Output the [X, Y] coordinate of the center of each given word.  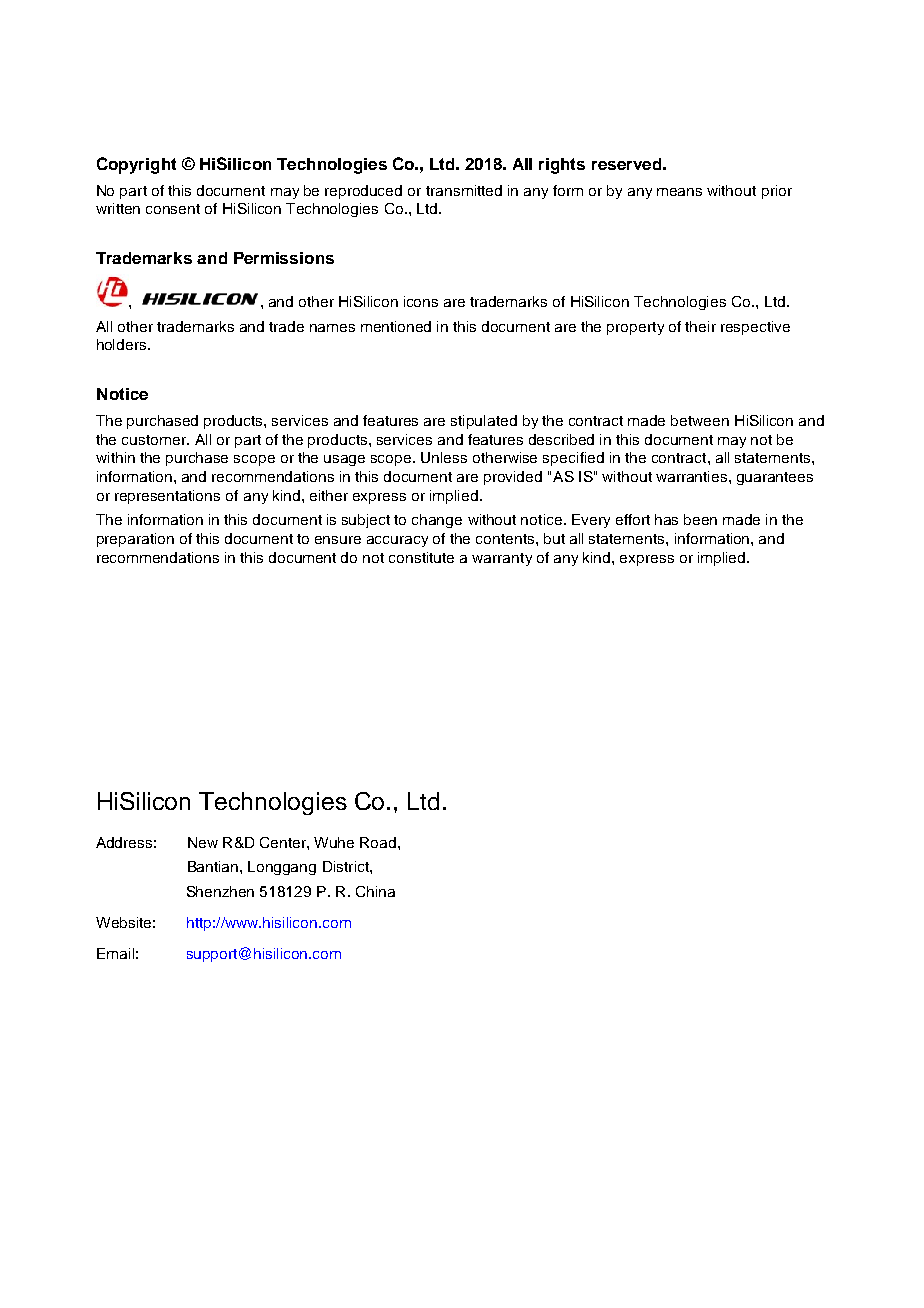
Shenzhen [220, 891]
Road [378, 842]
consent [173, 209]
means [679, 192]
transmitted [464, 190]
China [375, 891]
